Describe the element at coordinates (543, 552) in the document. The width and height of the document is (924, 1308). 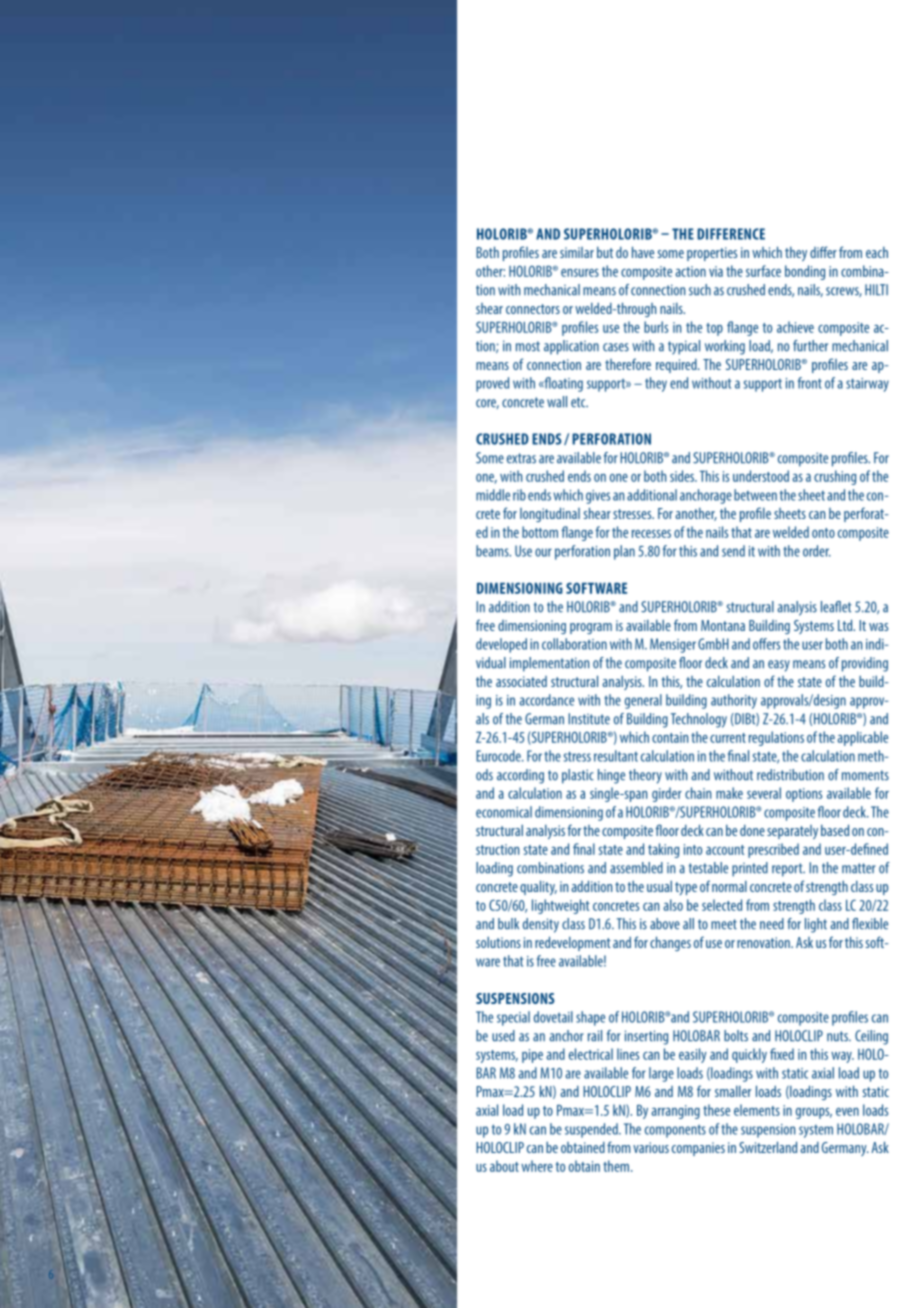
I see `our` at that location.
